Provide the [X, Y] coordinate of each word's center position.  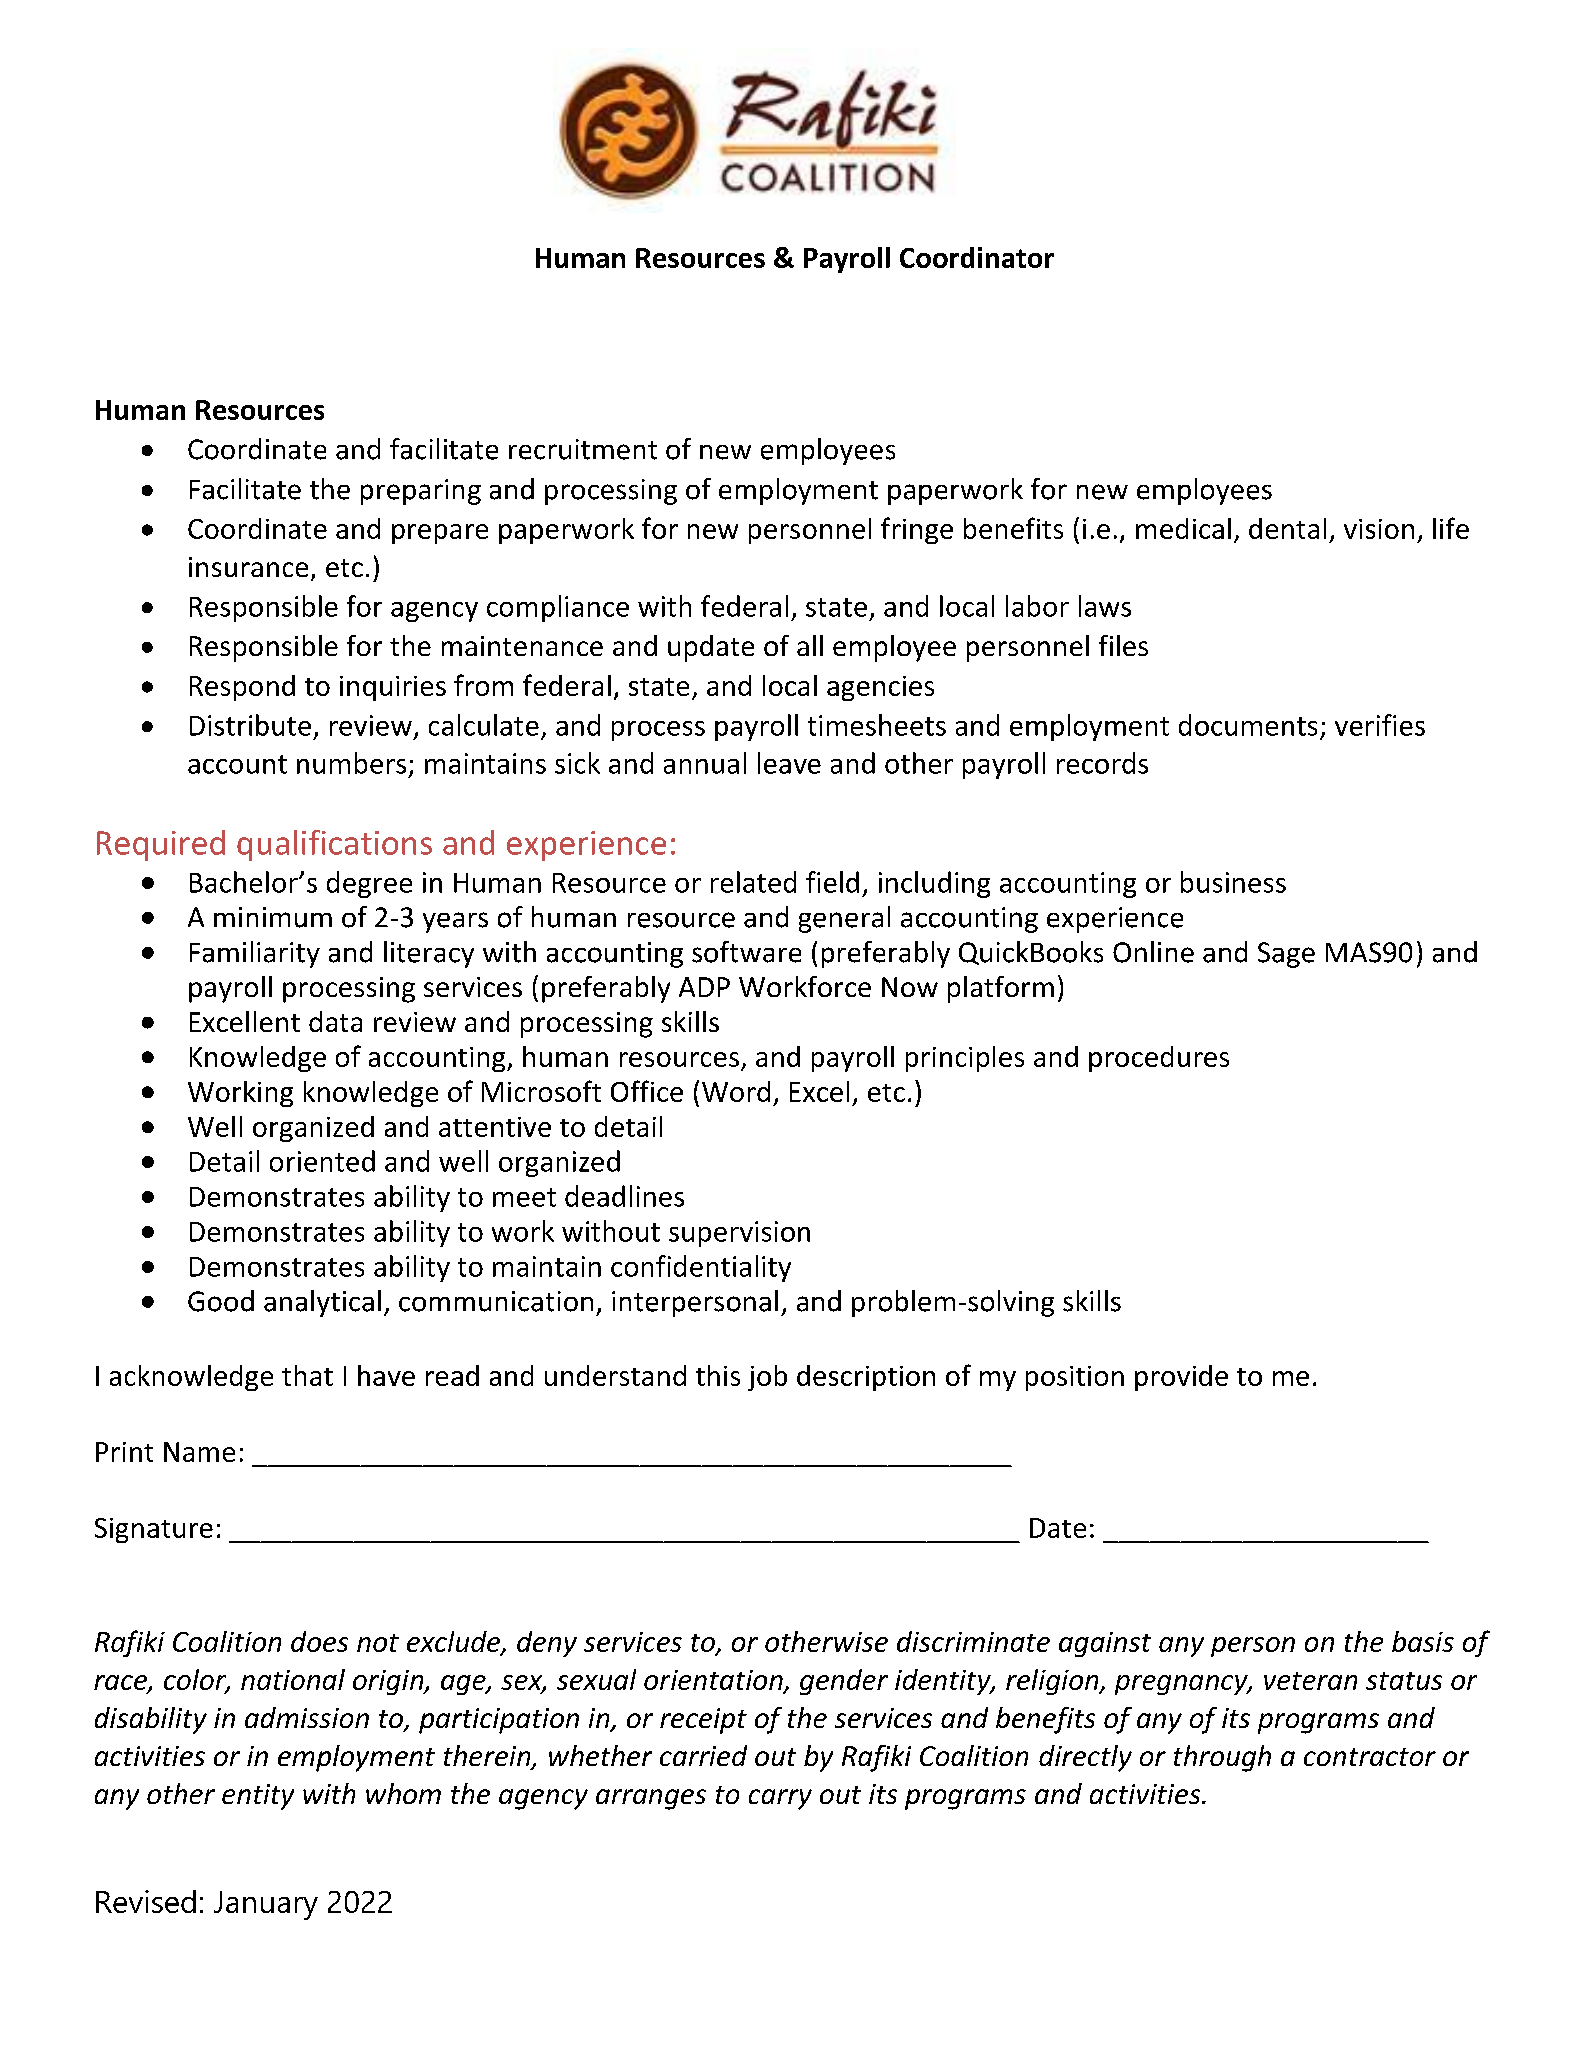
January [266, 1905]
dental [1287, 528]
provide [1181, 1378]
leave [789, 763]
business [1233, 882]
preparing [421, 492]
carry [780, 1799]
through [1222, 1758]
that [307, 1375]
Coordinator [977, 257]
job [767, 1378]
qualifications [334, 845]
